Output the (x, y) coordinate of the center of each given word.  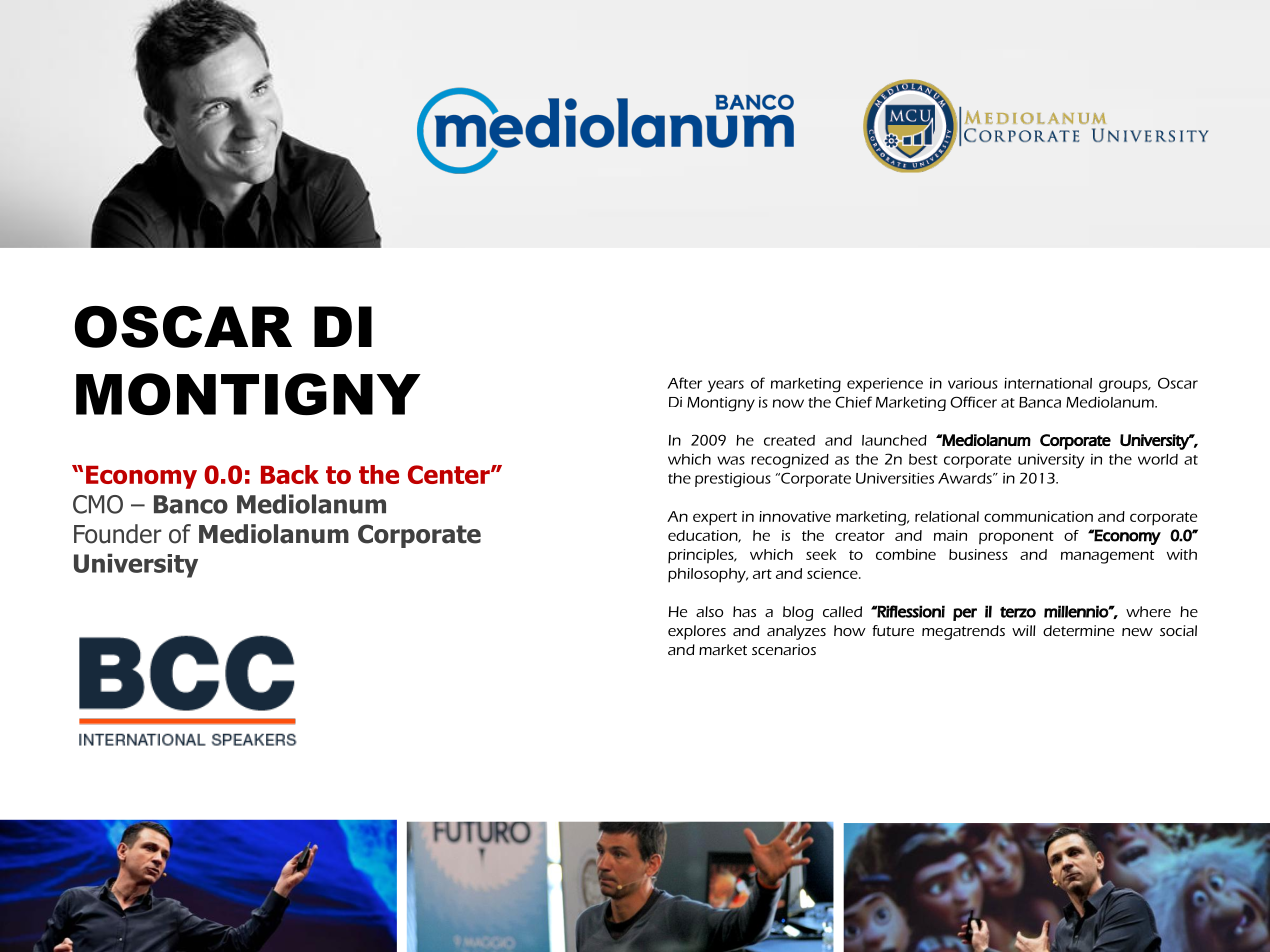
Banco (191, 504)
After (684, 383)
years (725, 386)
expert (715, 519)
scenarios (784, 649)
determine (1078, 630)
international (1048, 383)
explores (697, 632)
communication (1038, 516)
